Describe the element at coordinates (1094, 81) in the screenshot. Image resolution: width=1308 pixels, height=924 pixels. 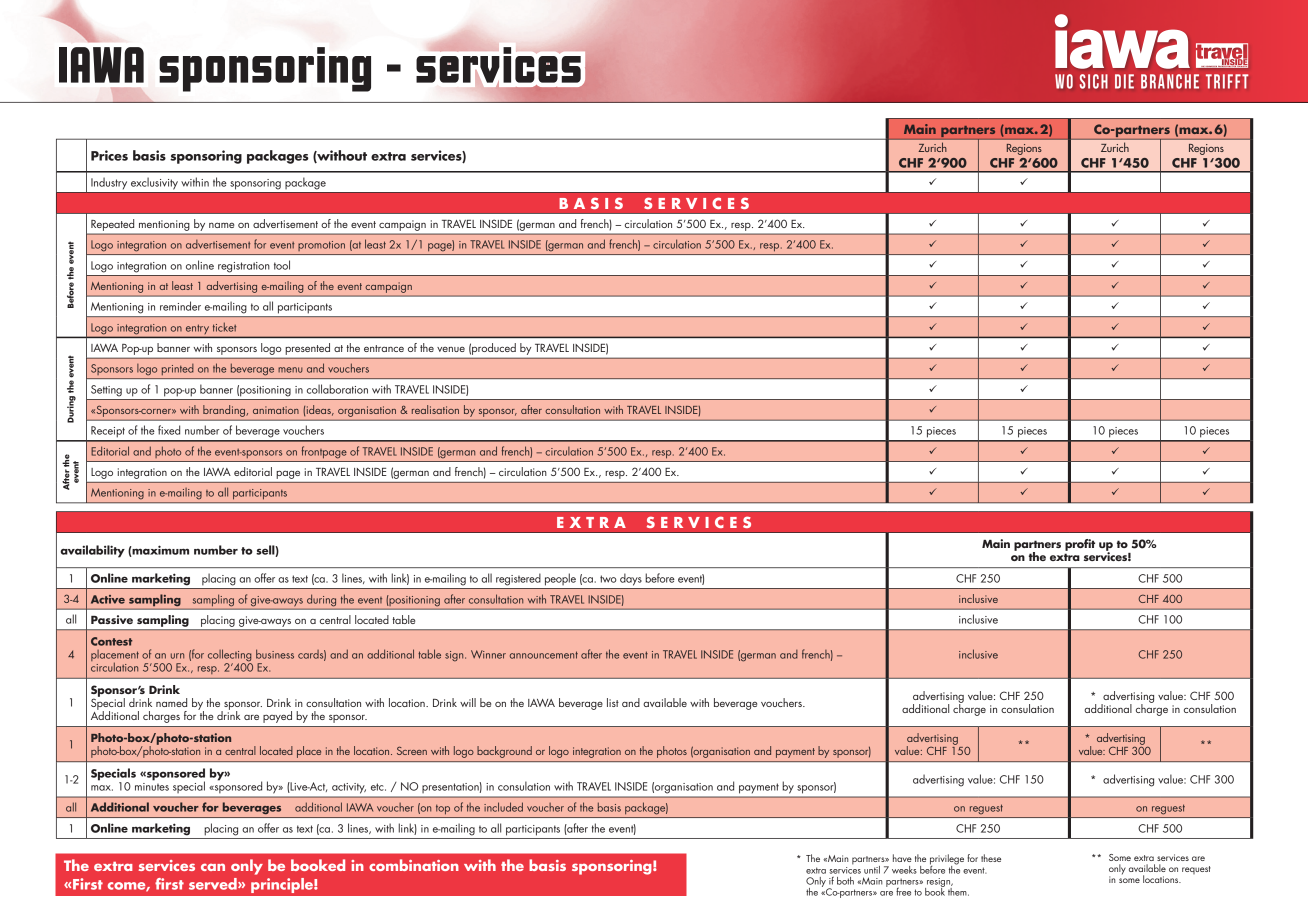
I see `sich` at that location.
